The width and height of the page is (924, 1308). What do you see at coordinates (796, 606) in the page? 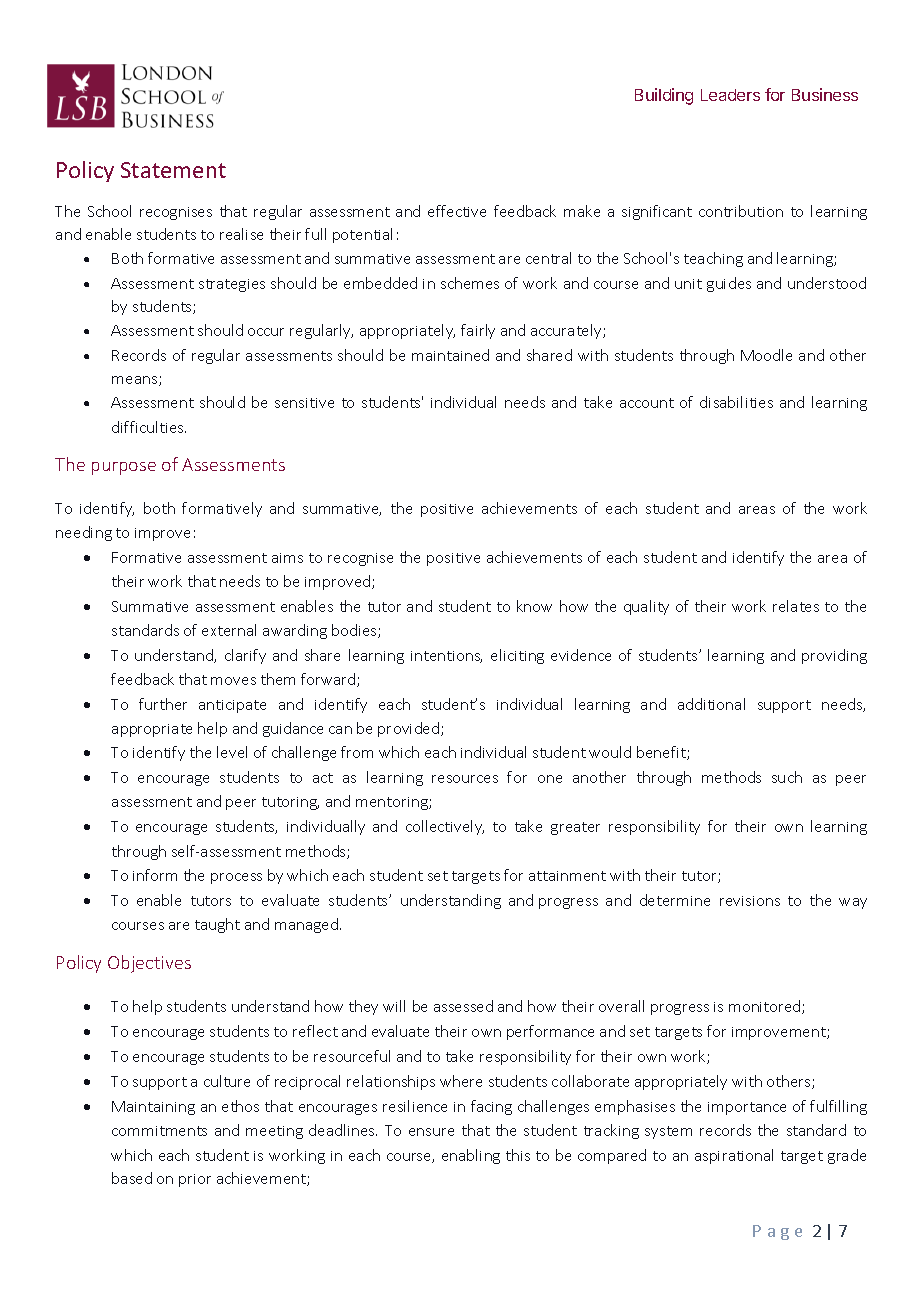
I see `relates` at bounding box center [796, 606].
